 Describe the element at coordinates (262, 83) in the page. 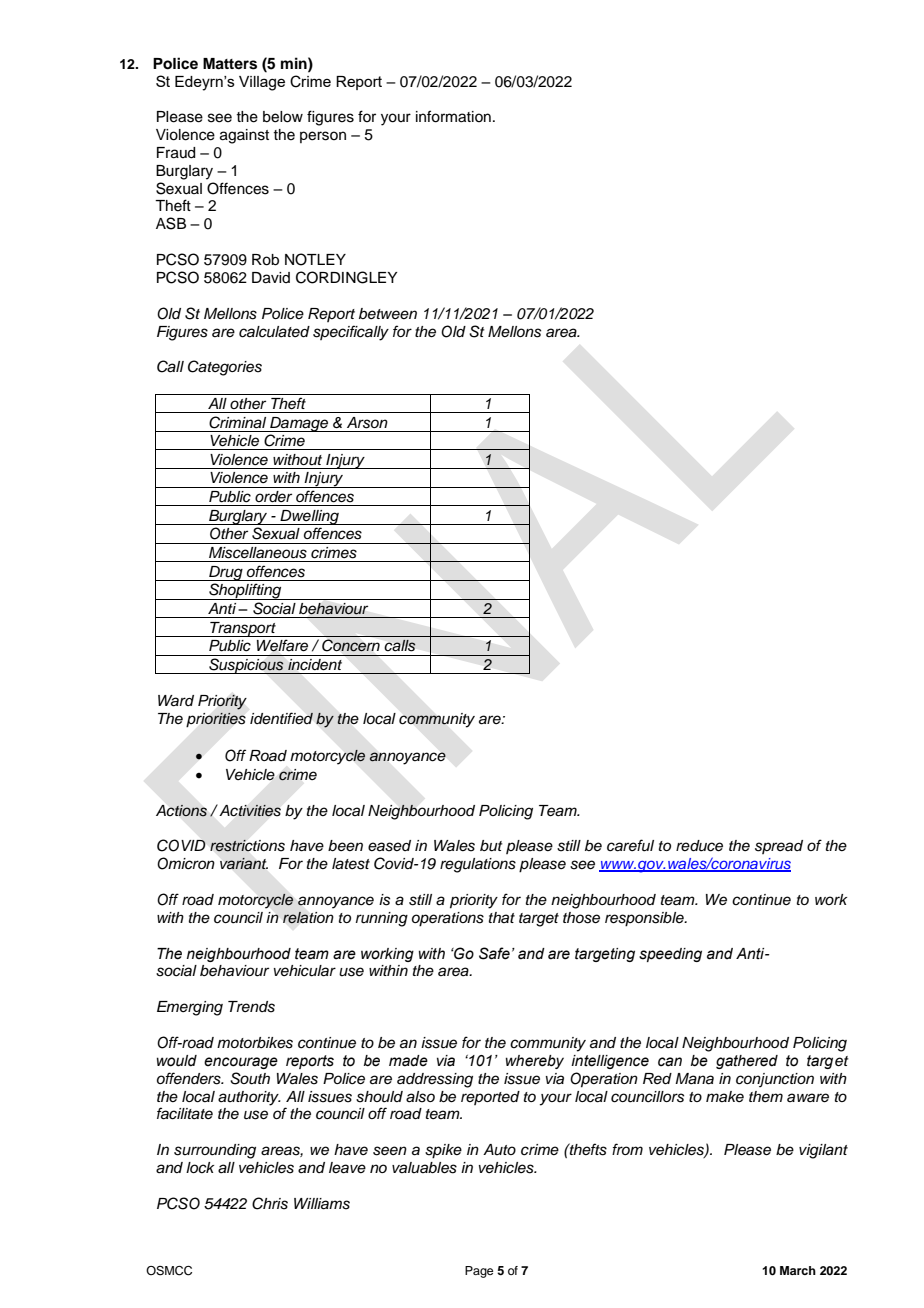

I see `Village` at that location.
